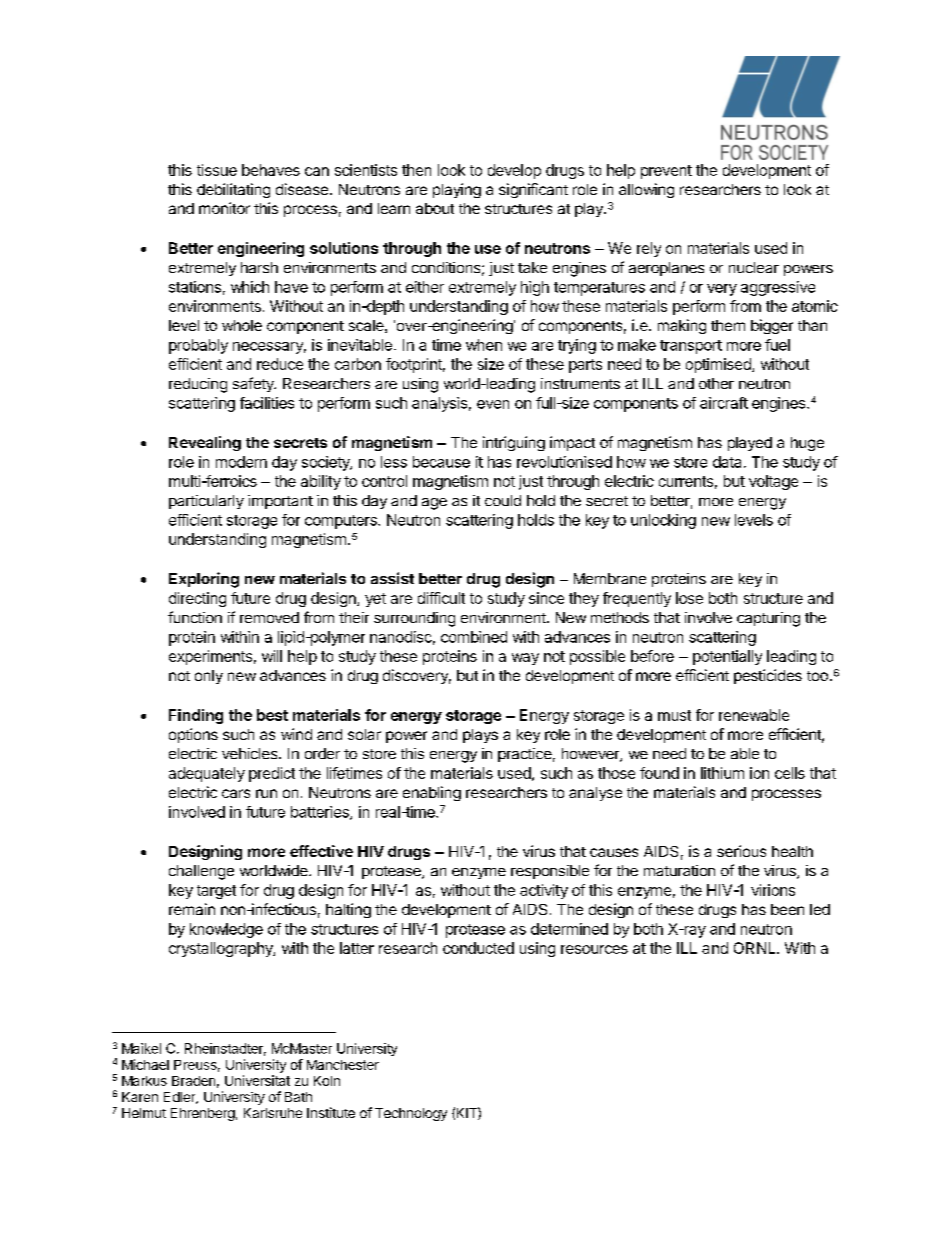  Describe the element at coordinates (722, 773) in the image. I see `lithium` at that location.
